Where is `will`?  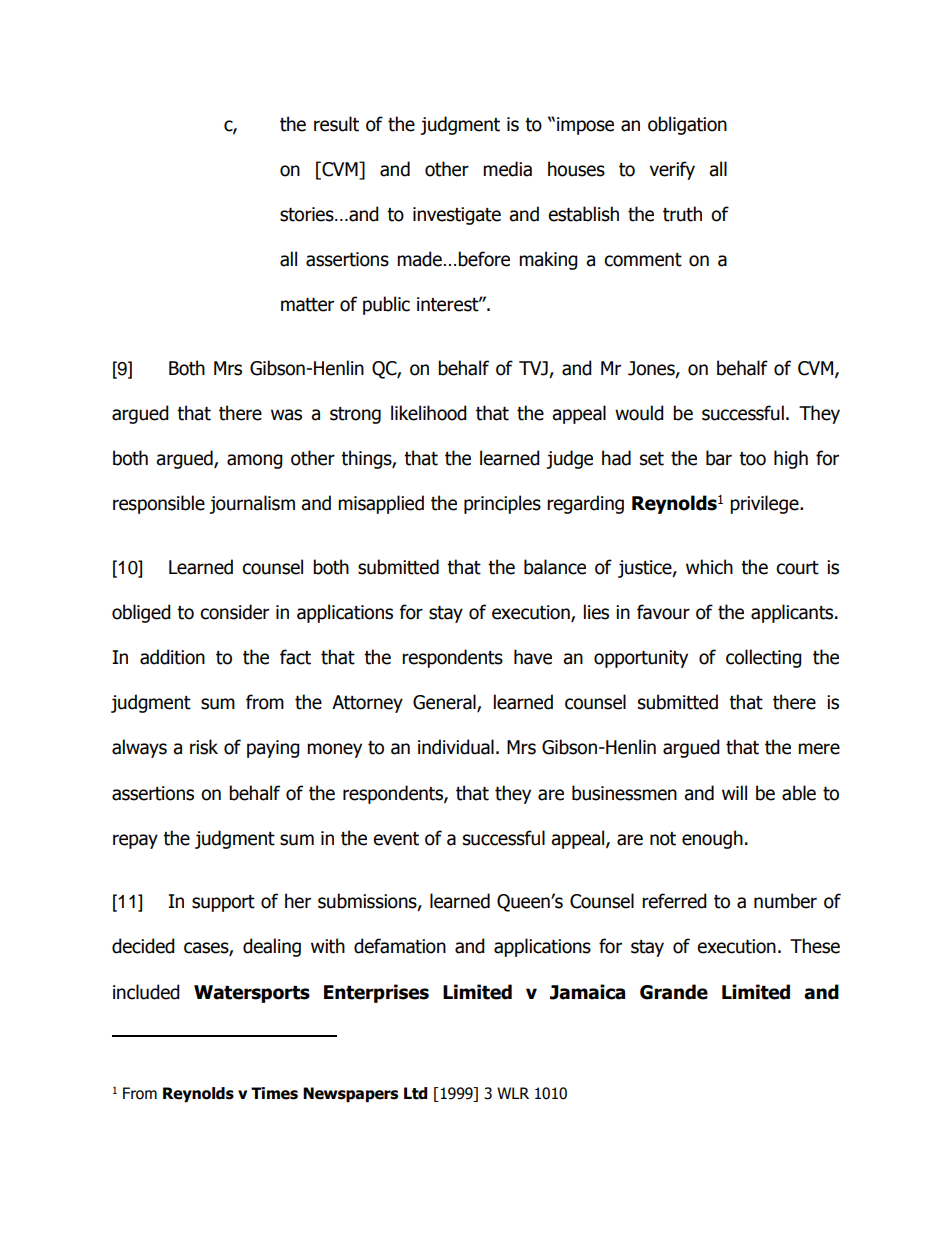
will is located at coordinates (734, 792).
